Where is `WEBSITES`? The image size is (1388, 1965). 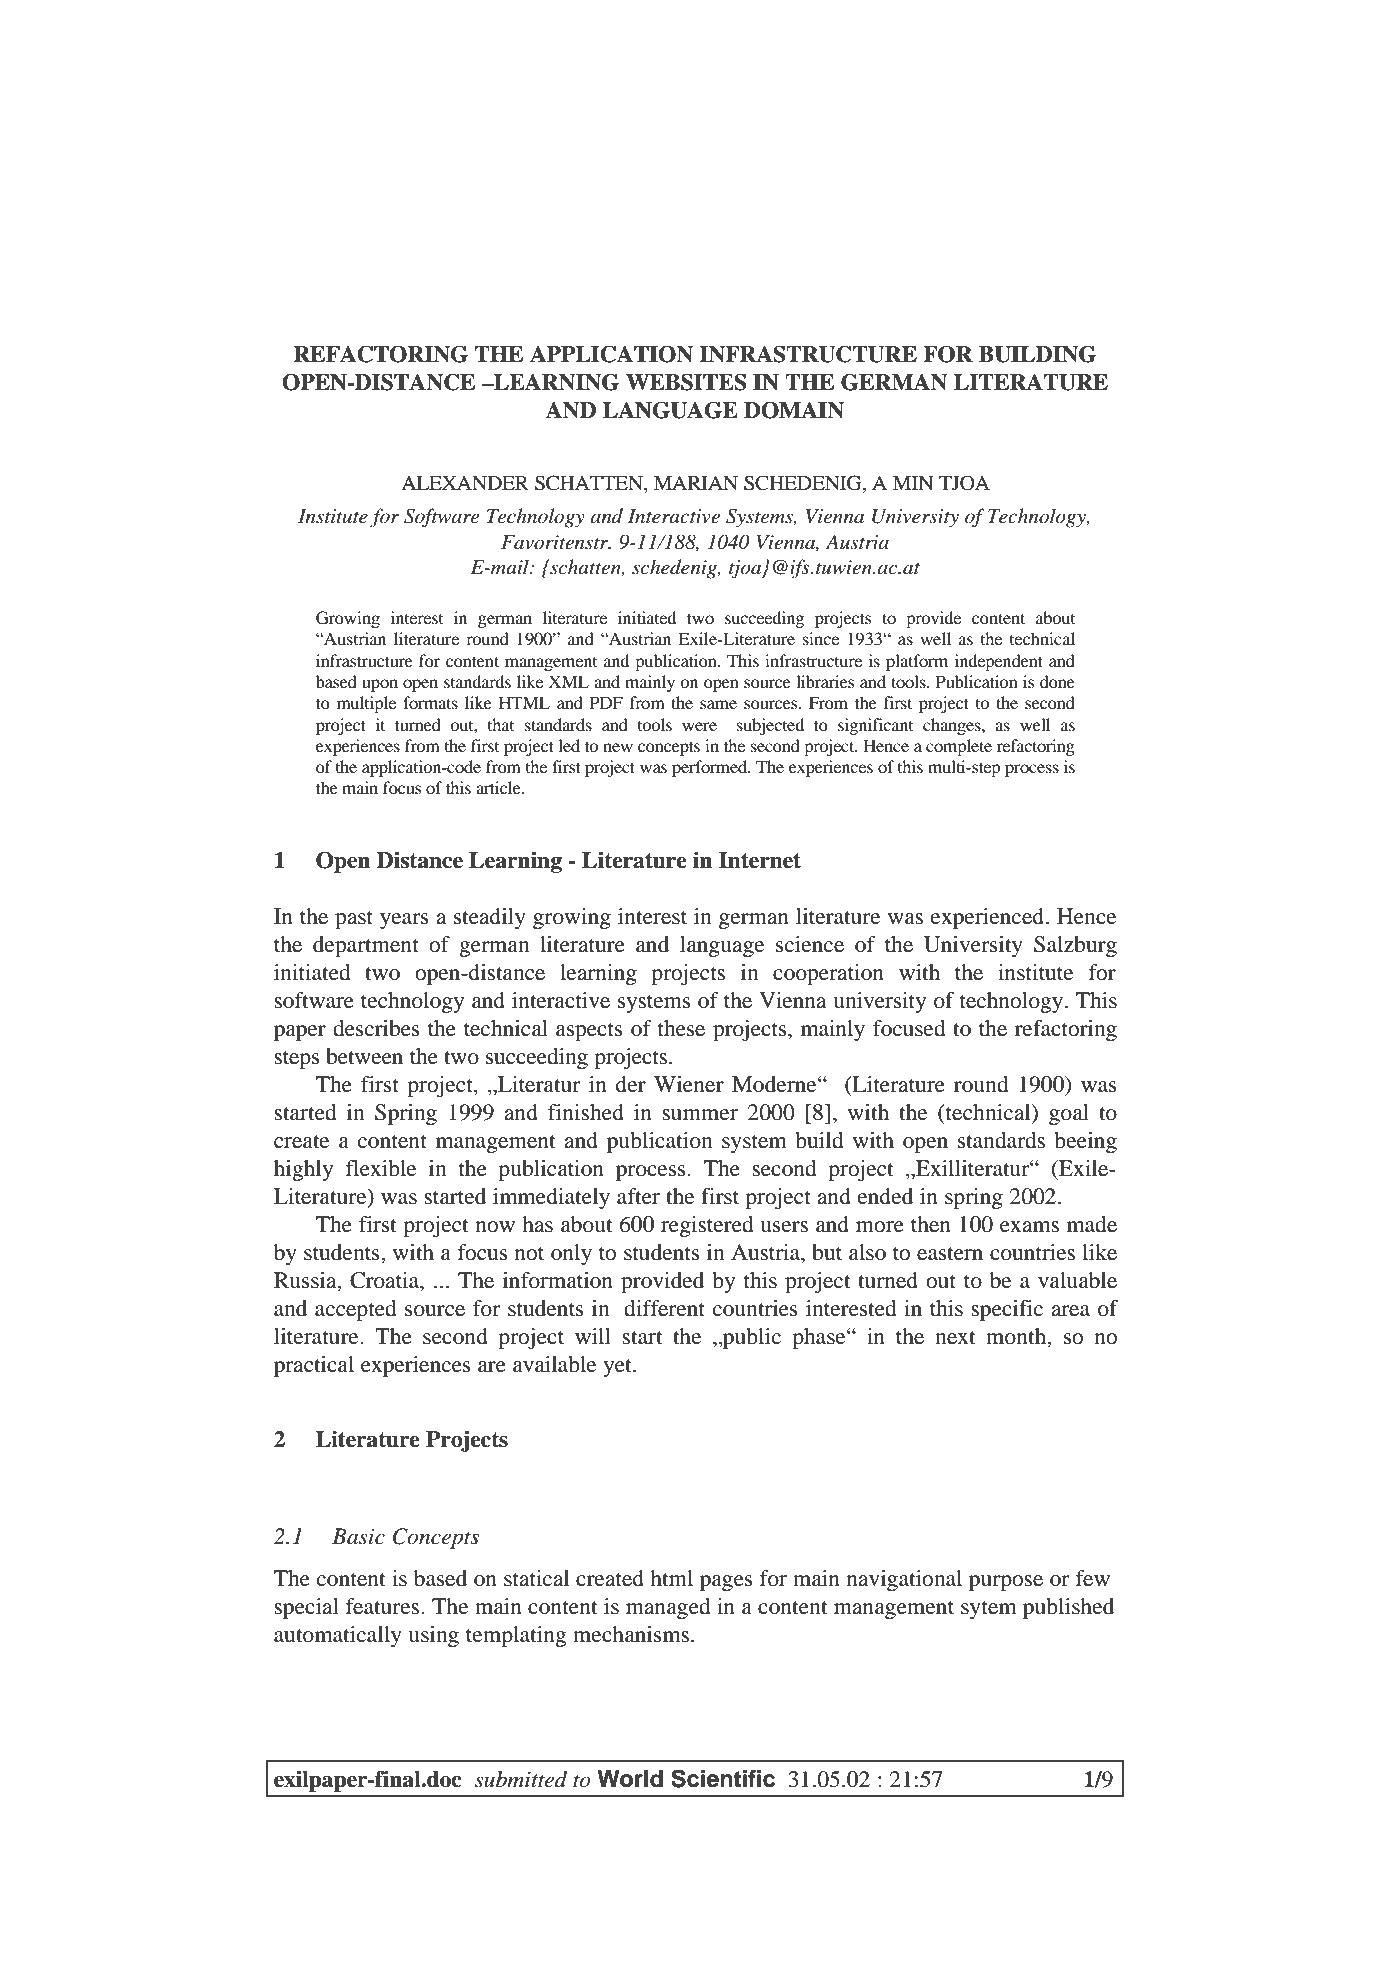
WEBSITES is located at coordinates (686, 382).
